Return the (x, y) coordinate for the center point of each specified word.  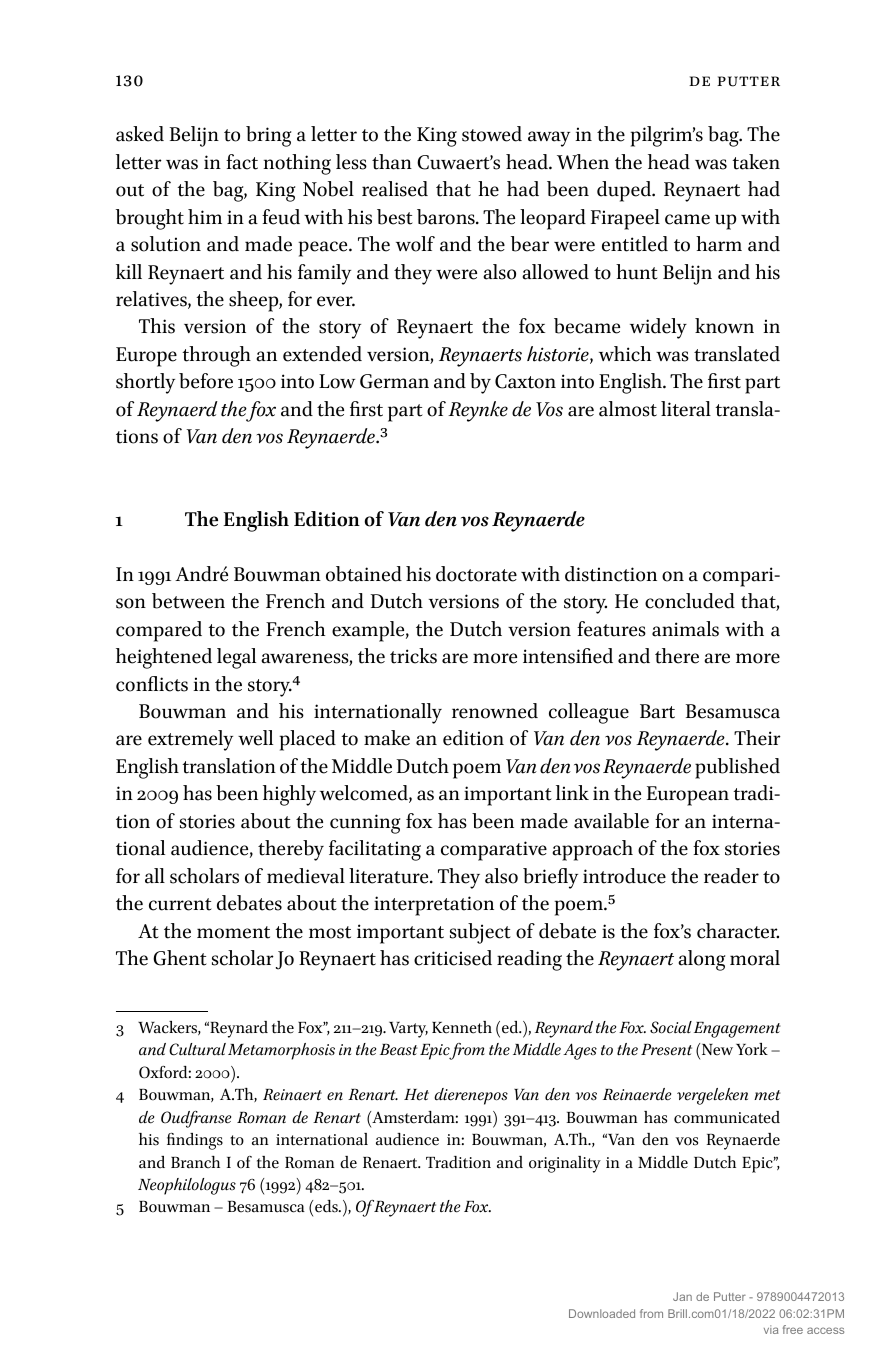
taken (756, 162)
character (738, 931)
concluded (690, 601)
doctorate (476, 574)
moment (233, 932)
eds (327, 1206)
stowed (492, 134)
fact (242, 162)
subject (480, 933)
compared (159, 631)
